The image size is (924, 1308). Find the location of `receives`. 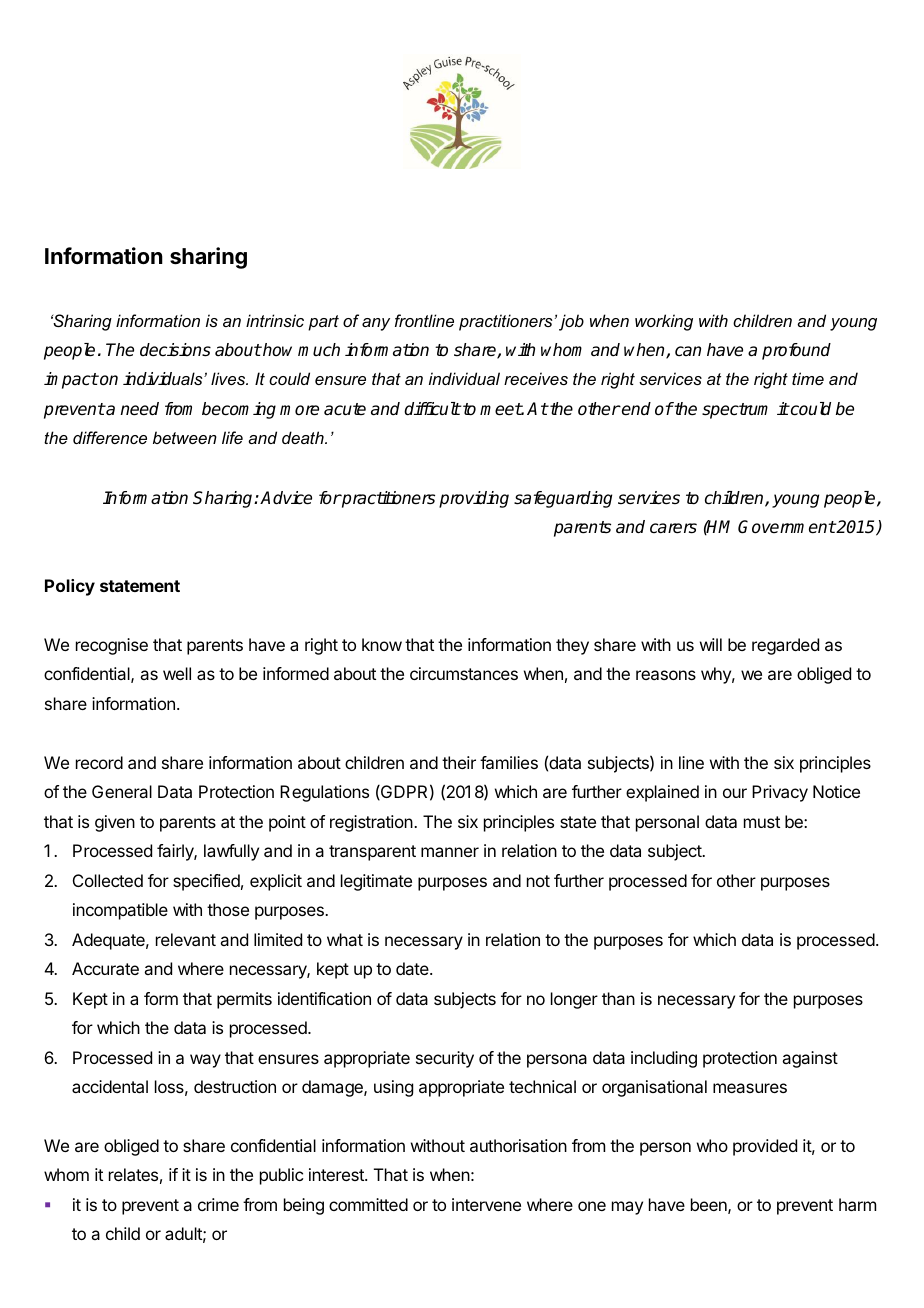

receives is located at coordinates (536, 378).
